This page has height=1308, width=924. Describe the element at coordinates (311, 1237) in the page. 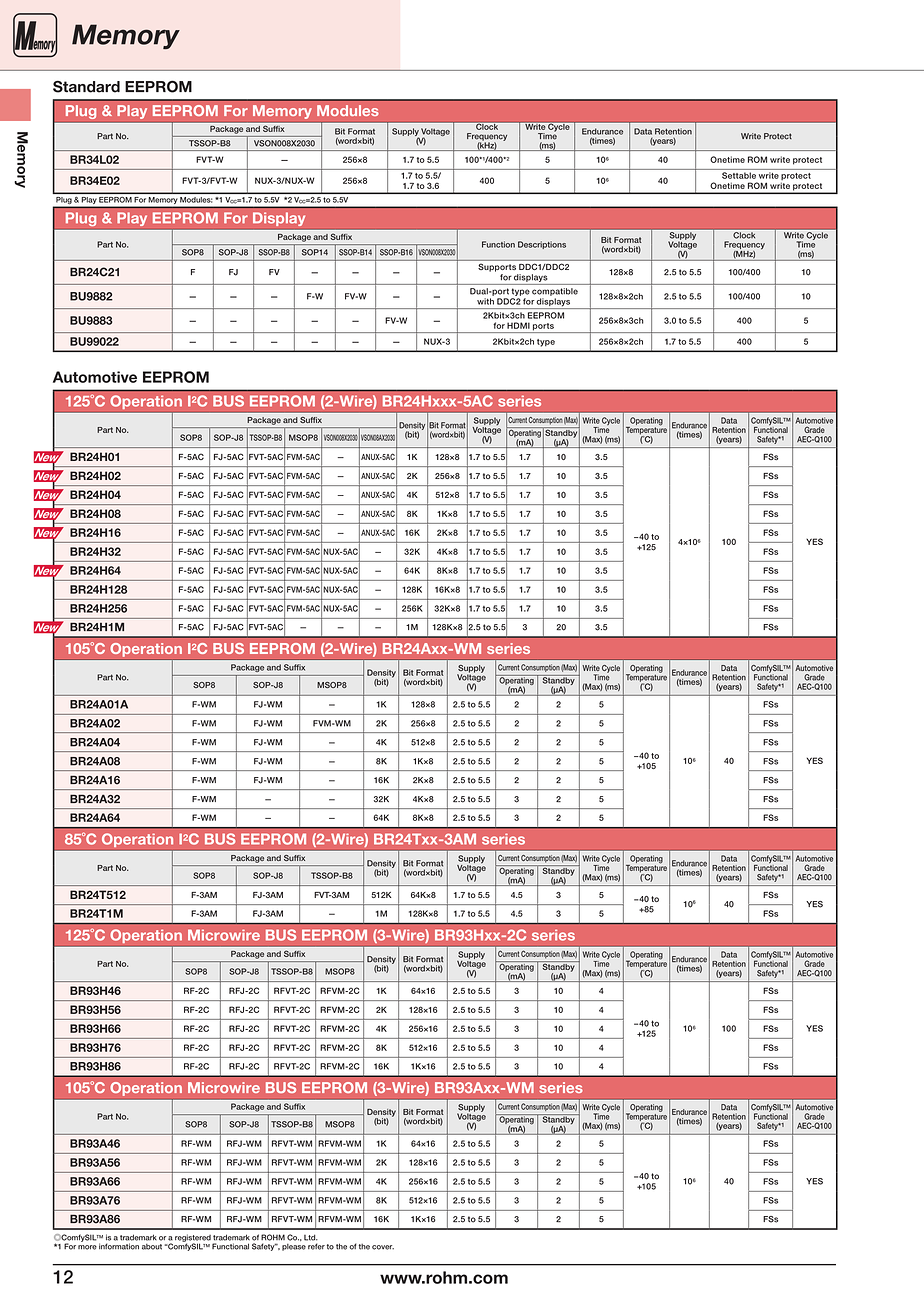

I see `Ltd` at that location.
